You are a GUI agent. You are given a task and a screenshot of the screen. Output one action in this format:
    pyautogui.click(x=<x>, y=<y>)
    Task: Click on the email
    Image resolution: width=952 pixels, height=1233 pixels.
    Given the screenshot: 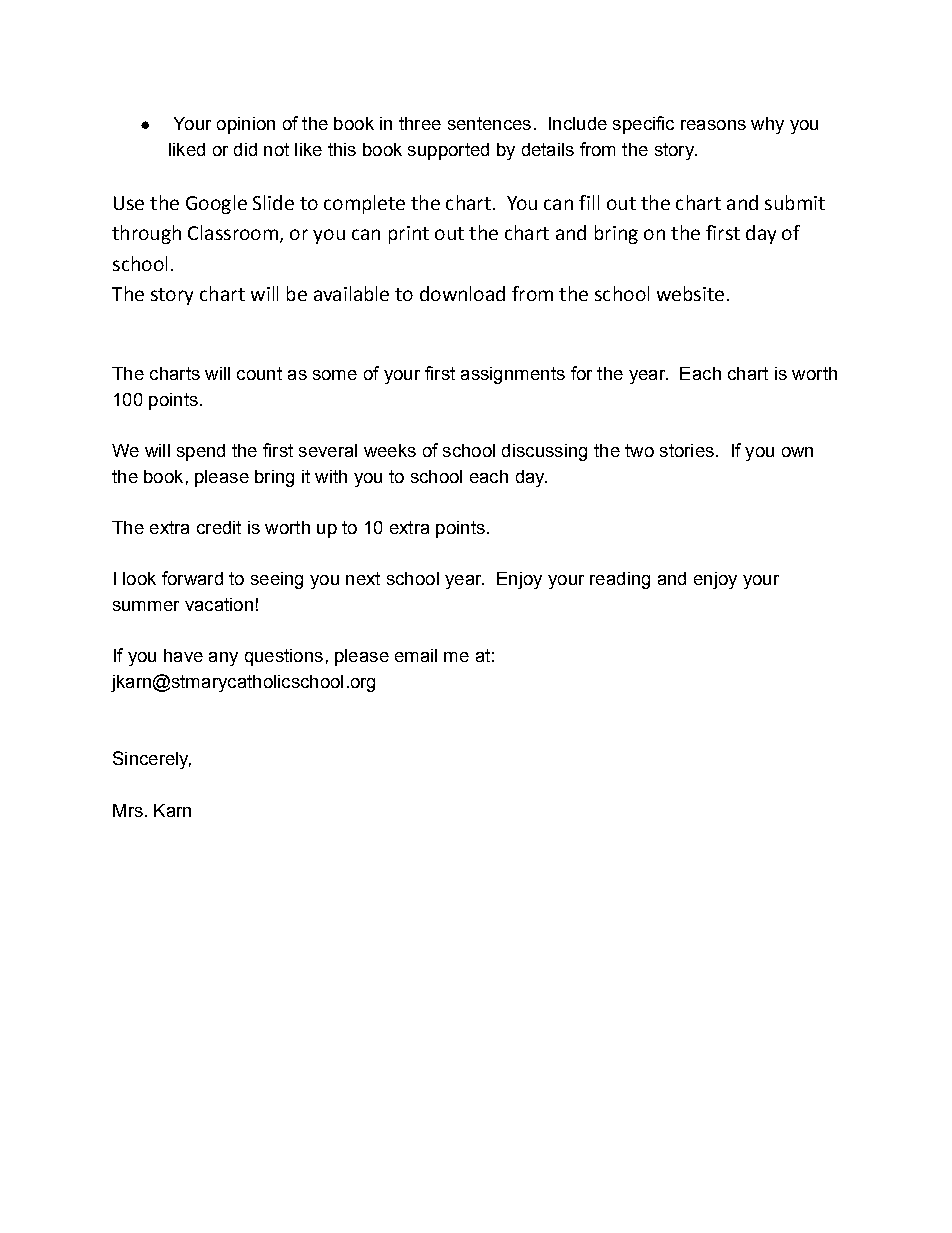 What is the action you would take?
    pyautogui.click(x=416, y=655)
